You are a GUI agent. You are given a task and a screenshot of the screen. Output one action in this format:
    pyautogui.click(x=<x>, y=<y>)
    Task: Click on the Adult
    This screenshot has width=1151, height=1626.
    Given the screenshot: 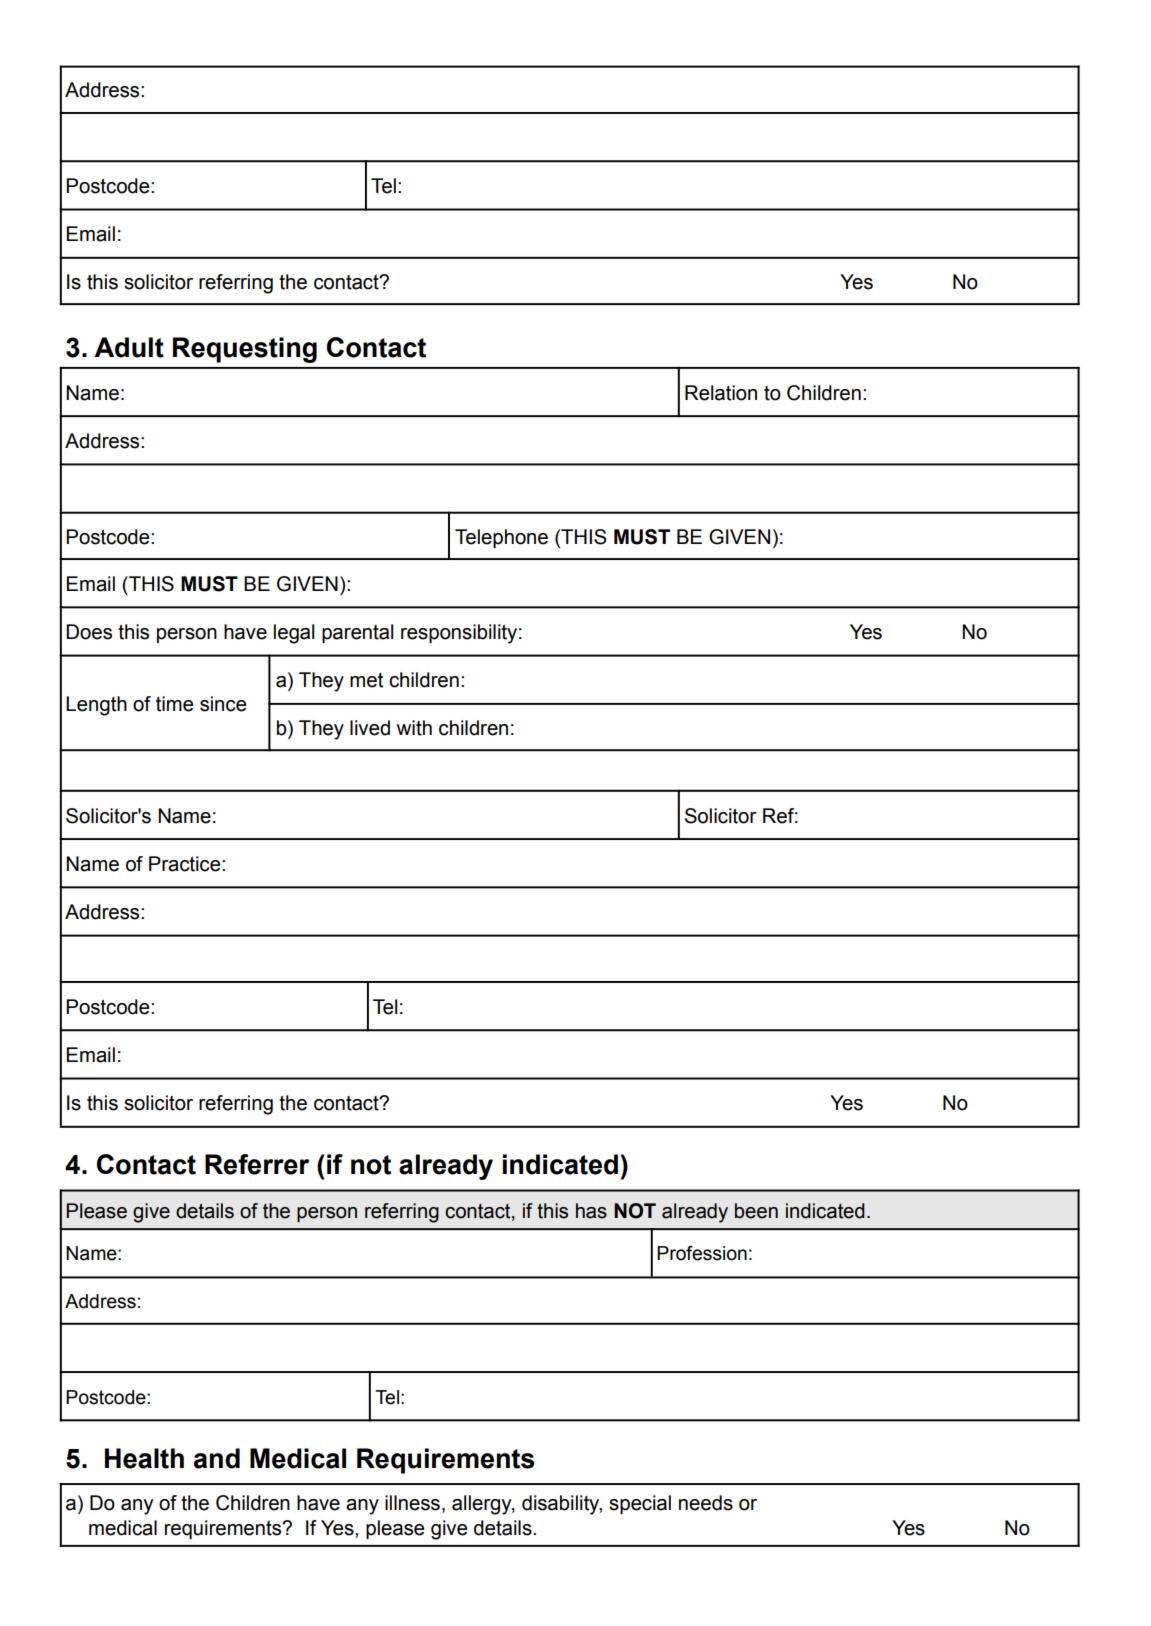 What is the action you would take?
    pyautogui.click(x=129, y=347)
